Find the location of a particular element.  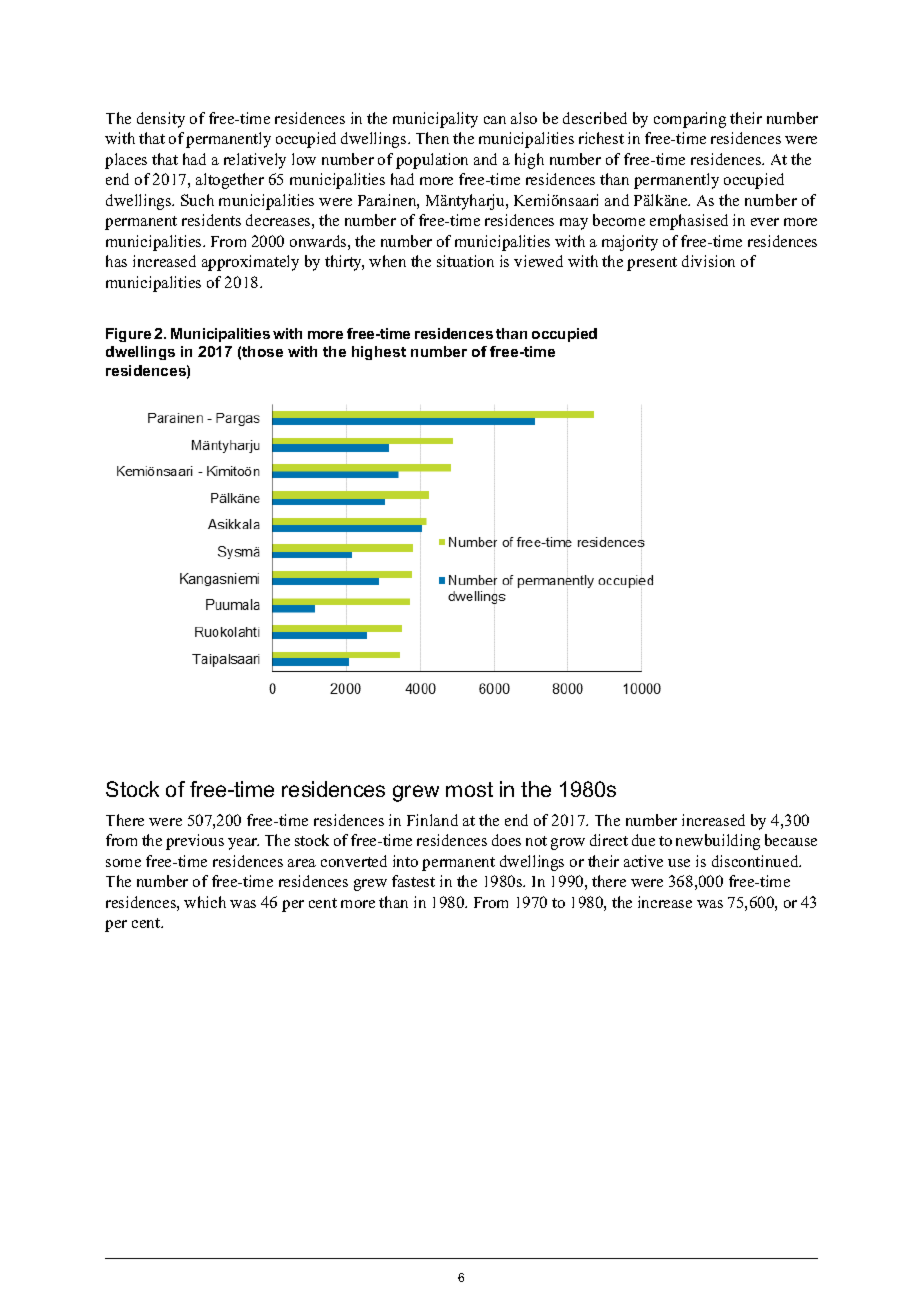

most is located at coordinates (469, 789).
